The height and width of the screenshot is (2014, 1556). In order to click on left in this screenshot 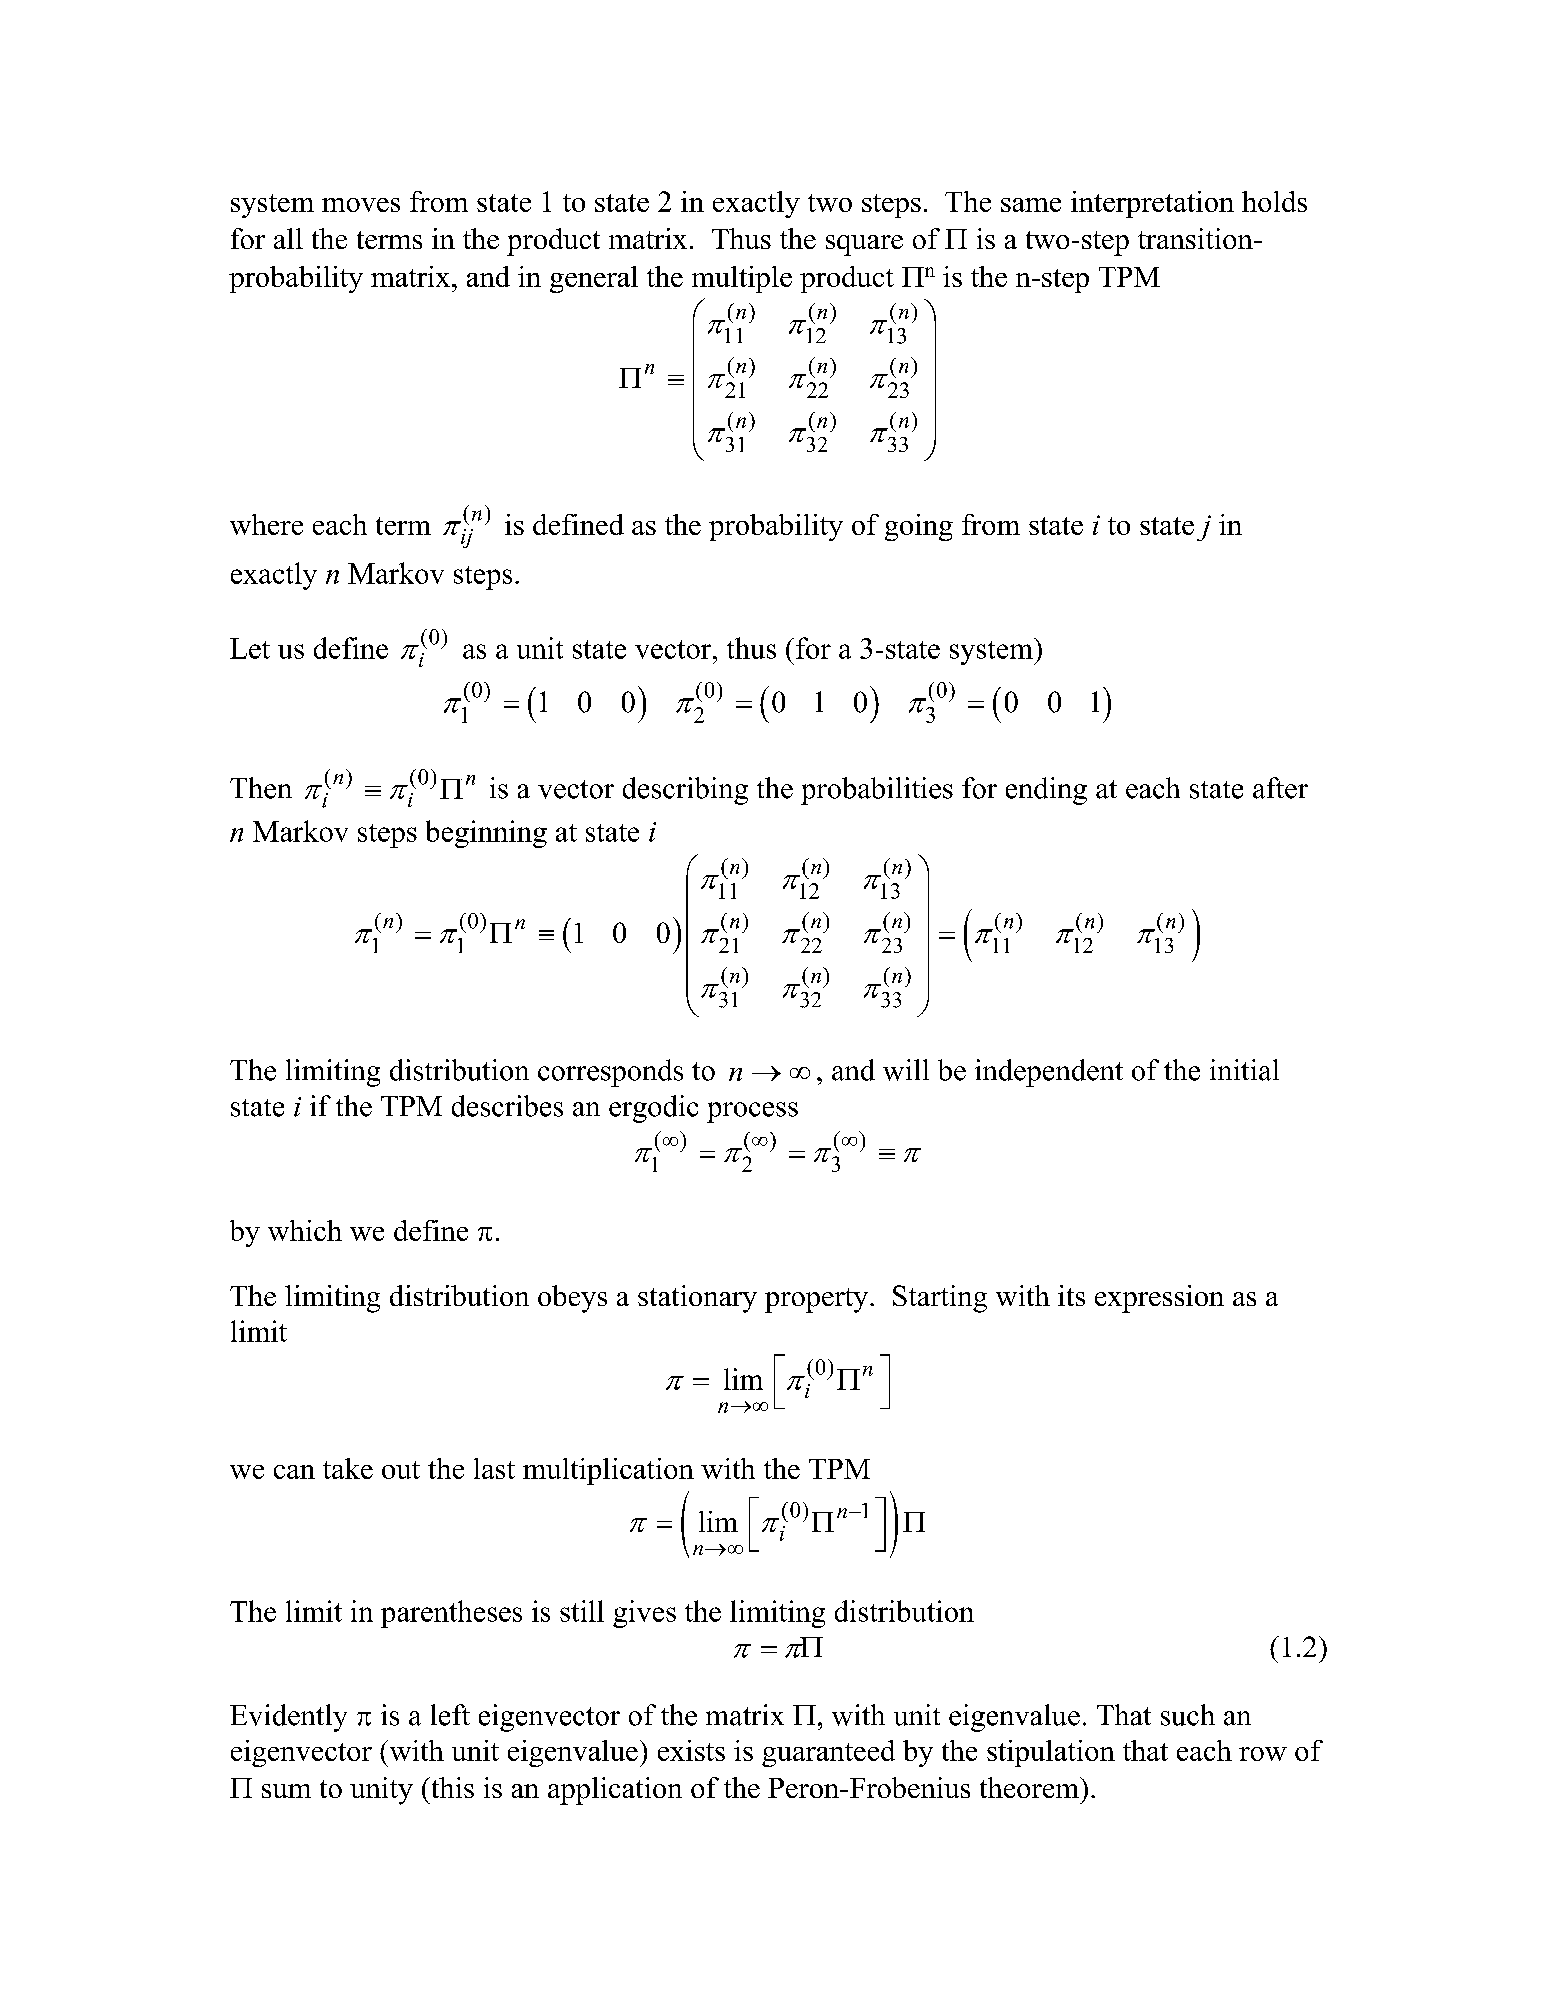, I will do `click(450, 1715)`.
